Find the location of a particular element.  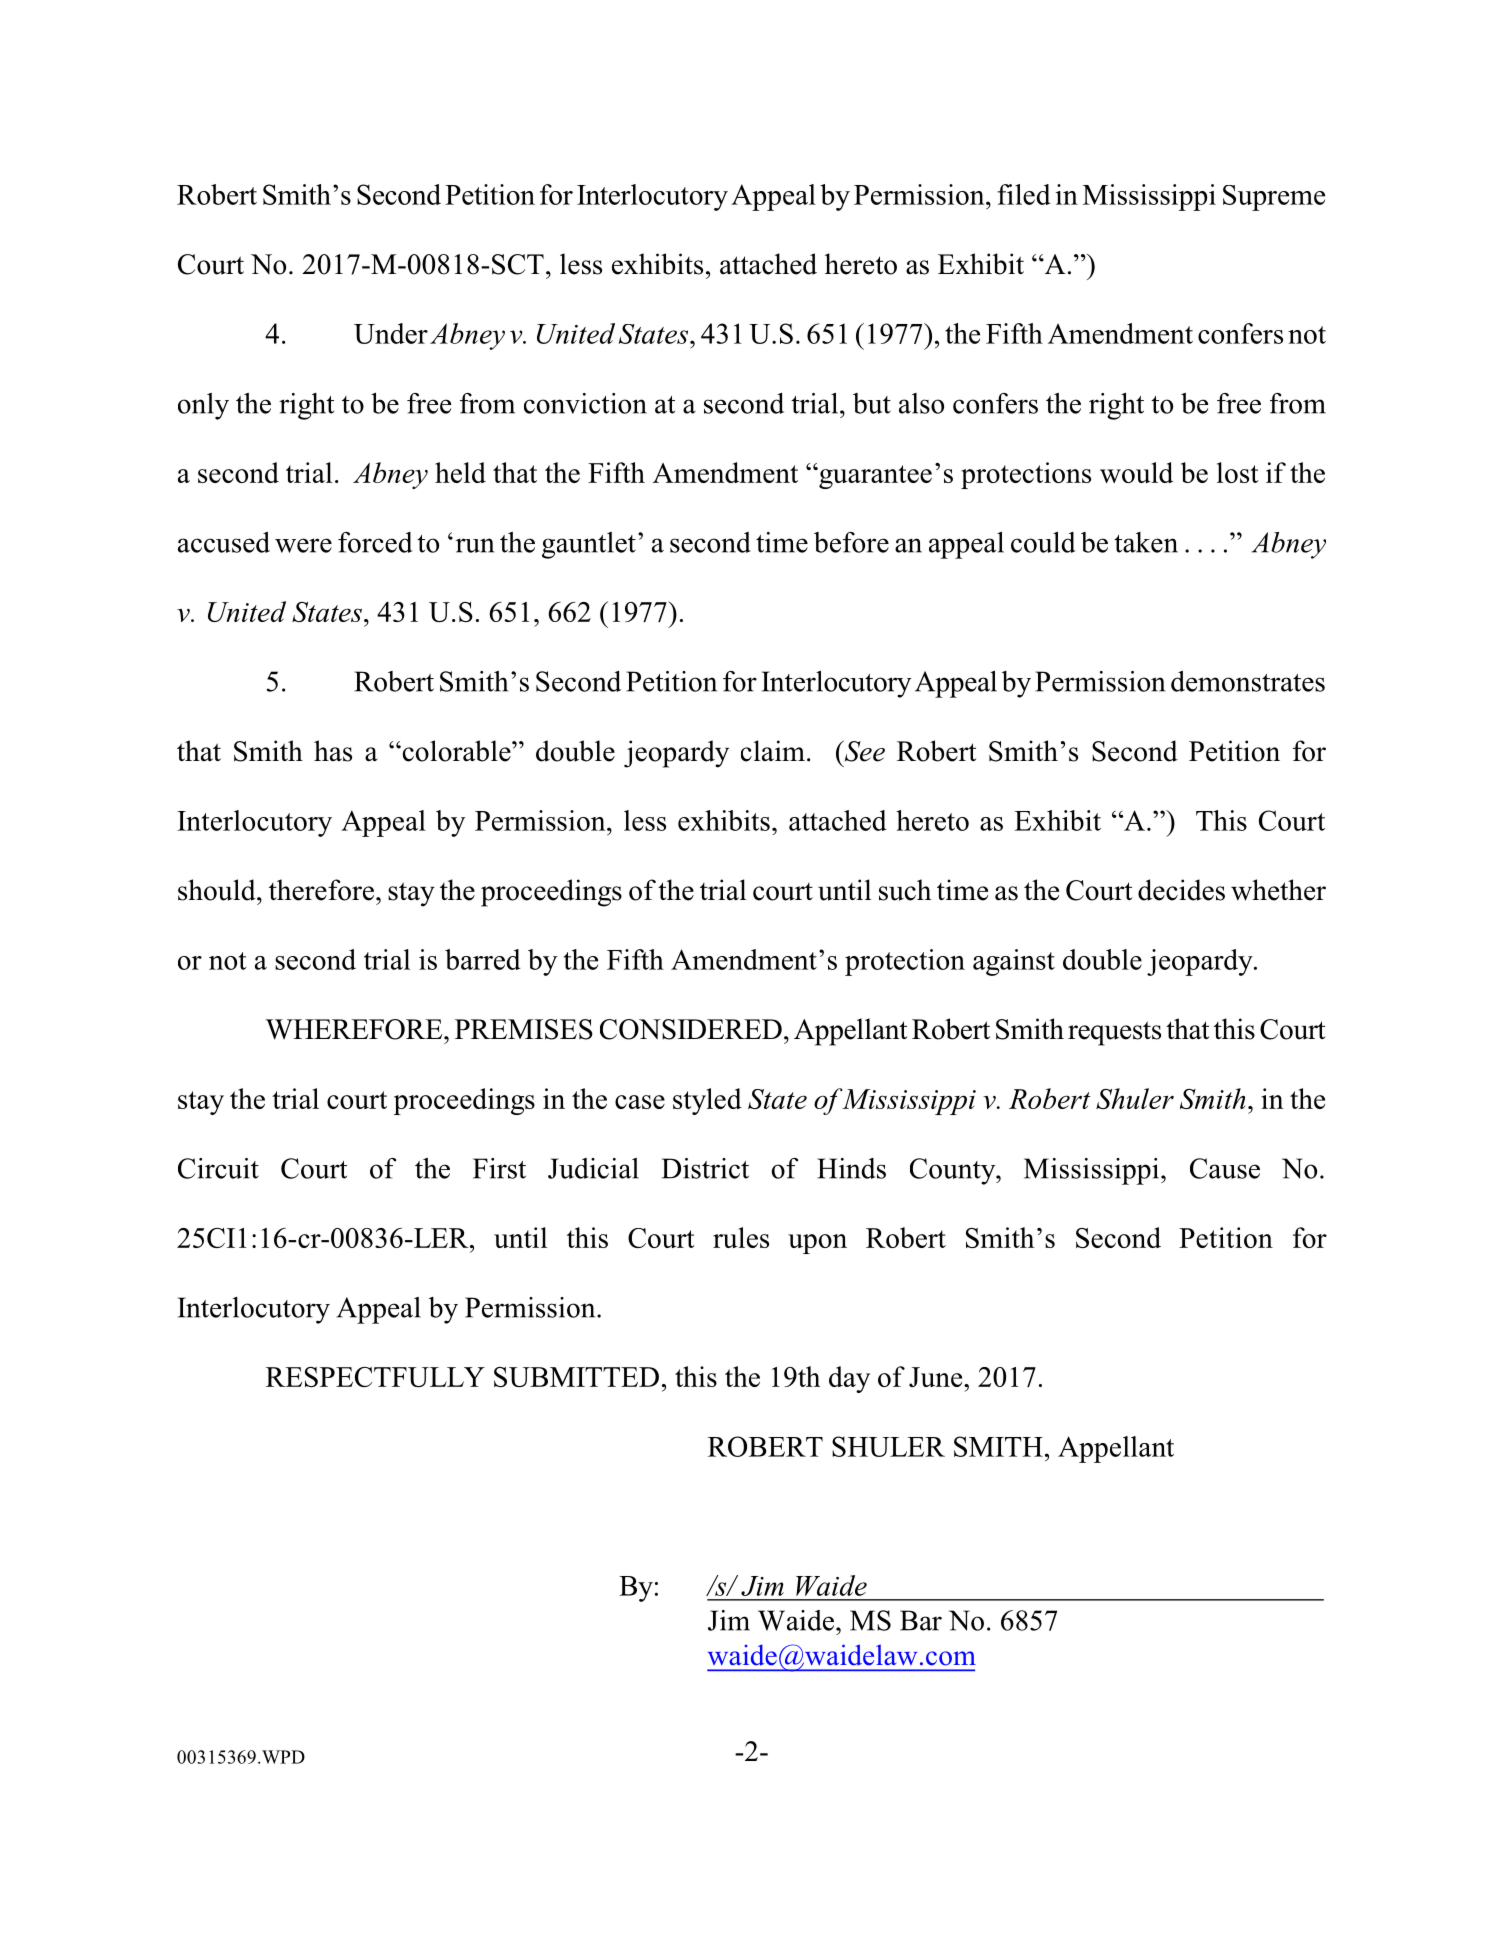

RESPECTFULLY is located at coordinates (375, 1377).
